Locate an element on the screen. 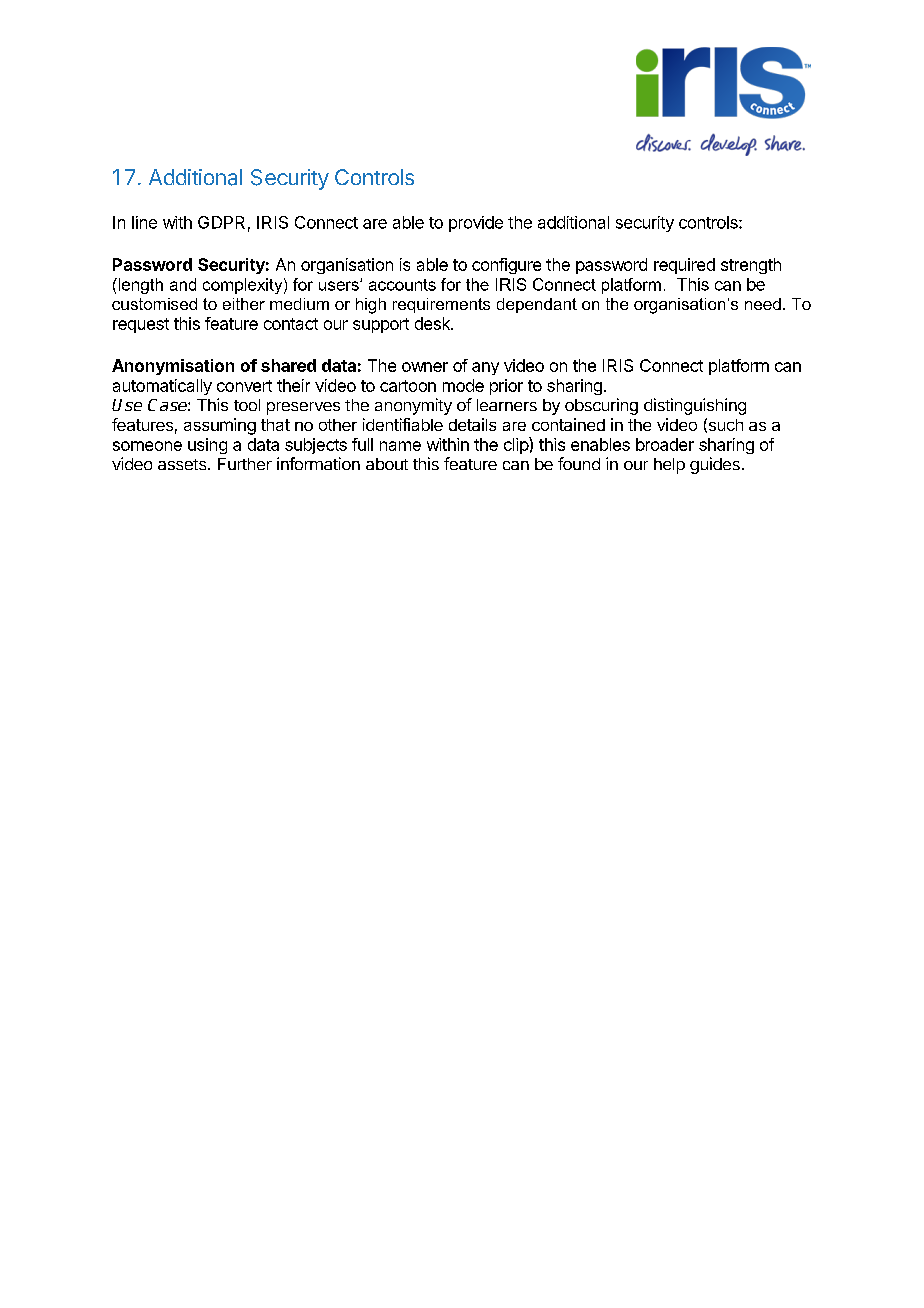  Further is located at coordinates (245, 464).
